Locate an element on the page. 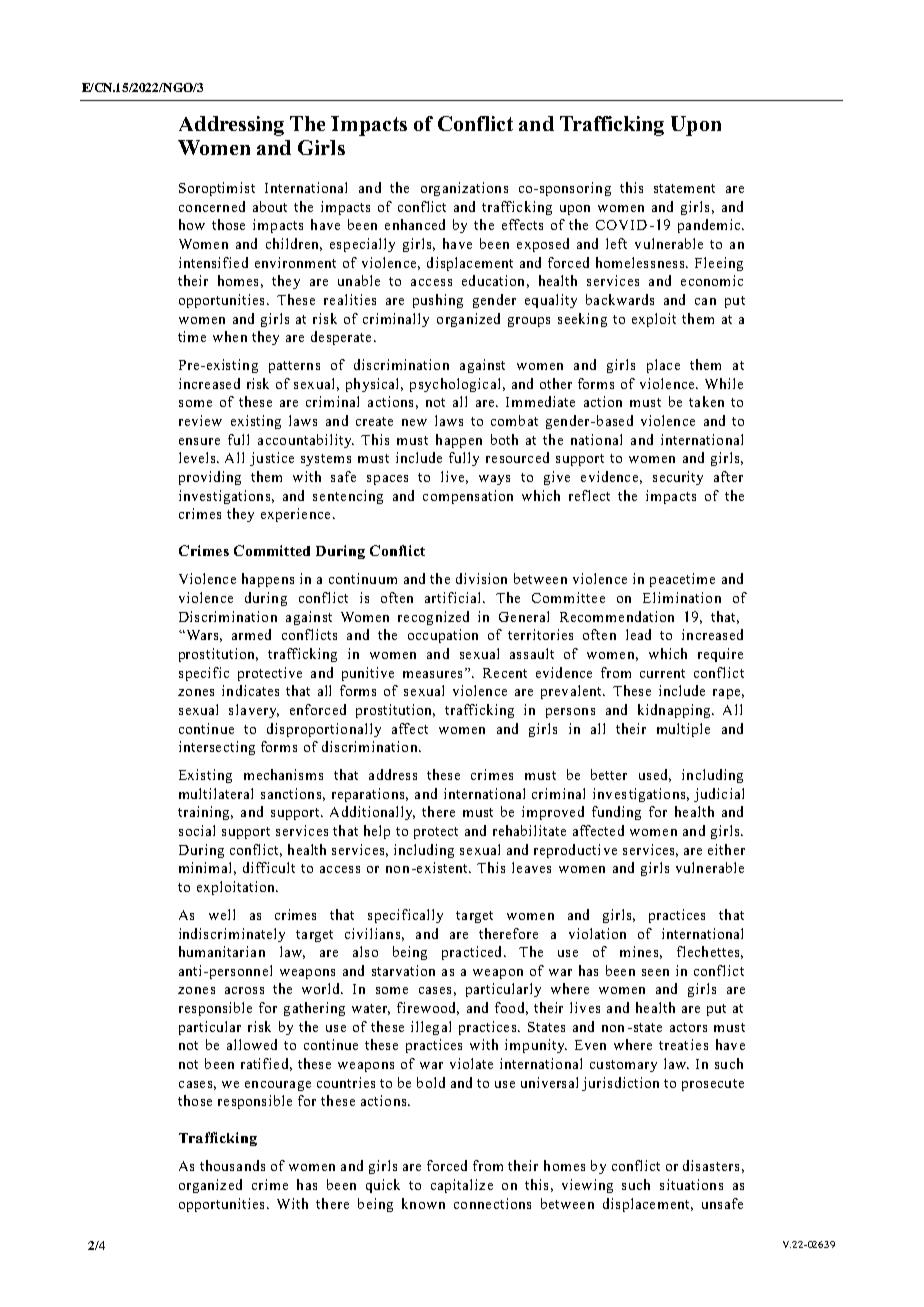 This document has width=924, height=1307. leaves is located at coordinates (531, 867).
